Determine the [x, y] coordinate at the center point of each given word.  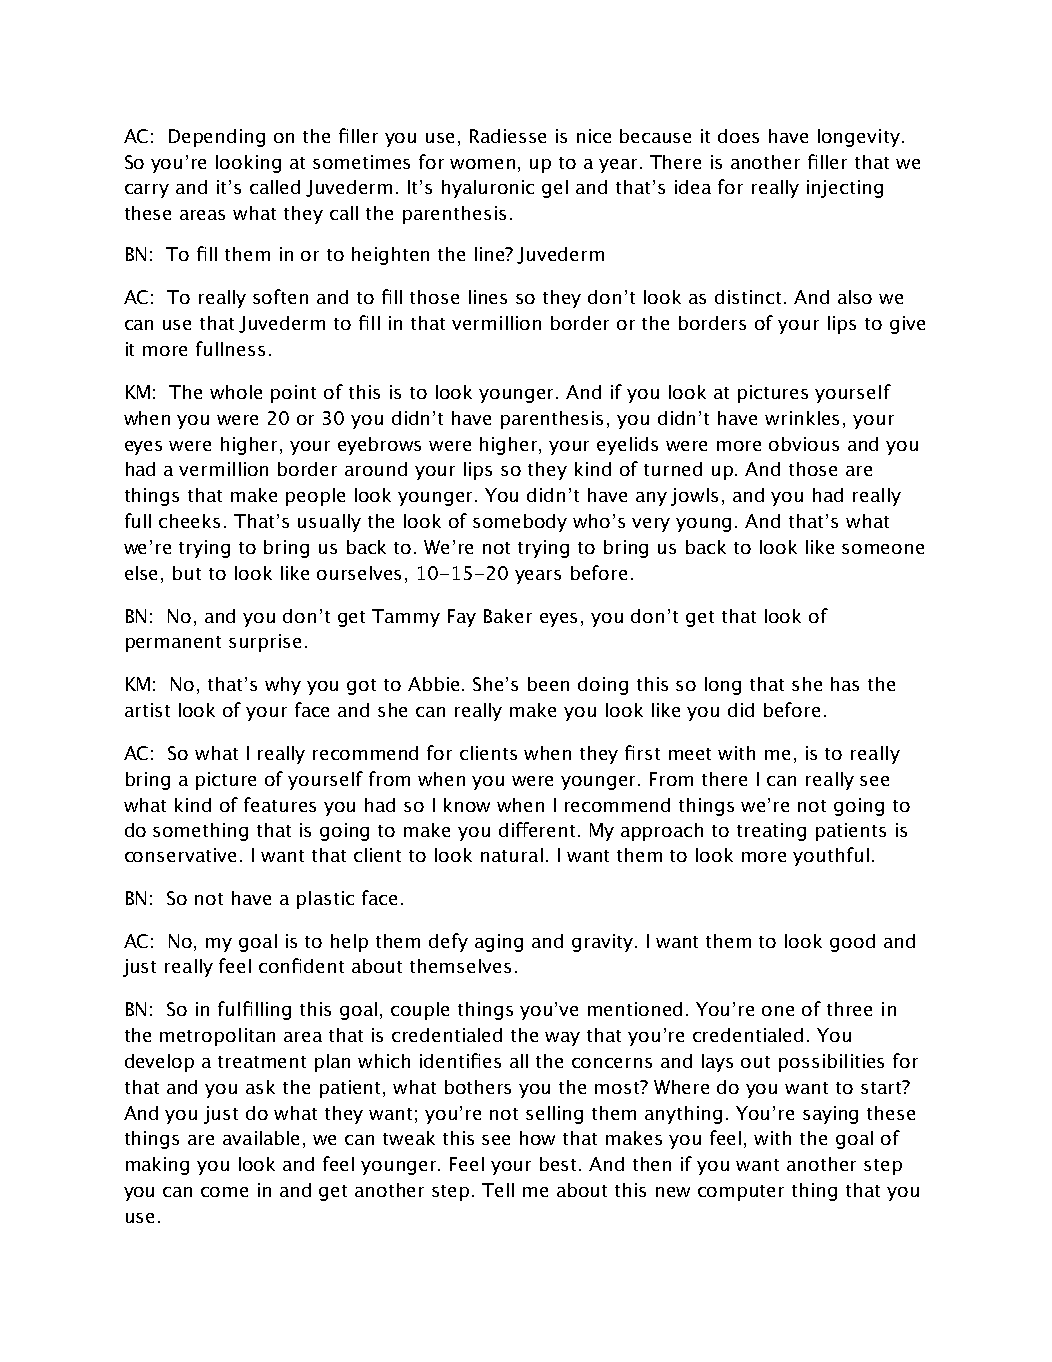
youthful [831, 856]
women [482, 164]
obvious [804, 444]
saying [830, 1115]
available [261, 1138]
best [560, 1164]
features [280, 804]
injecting [845, 189]
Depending [217, 138]
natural [512, 855]
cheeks [189, 521]
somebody [520, 523]
